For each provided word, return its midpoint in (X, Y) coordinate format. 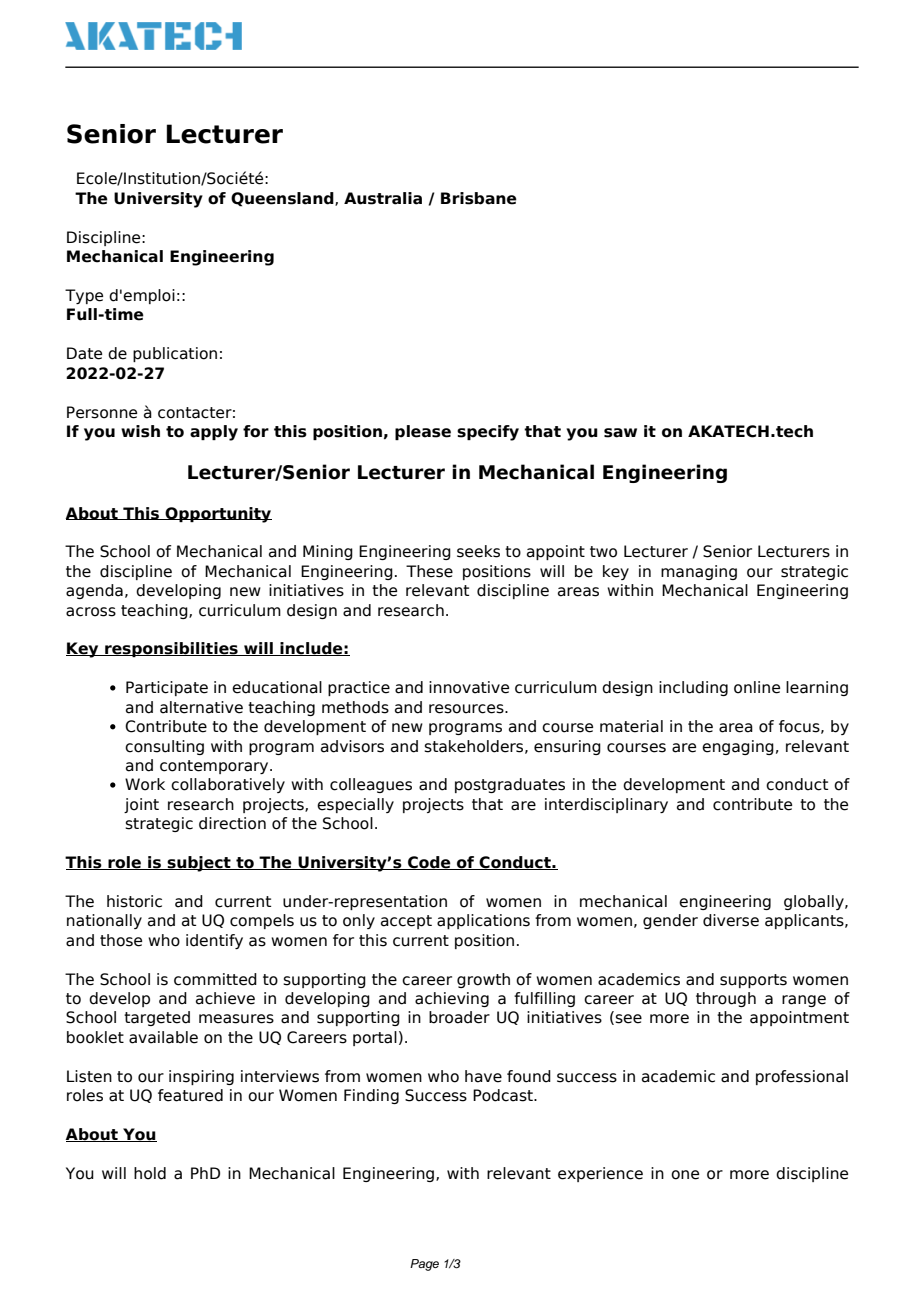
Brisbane (479, 198)
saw (620, 433)
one (685, 1175)
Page (424, 1265)
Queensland (283, 199)
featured (190, 1095)
